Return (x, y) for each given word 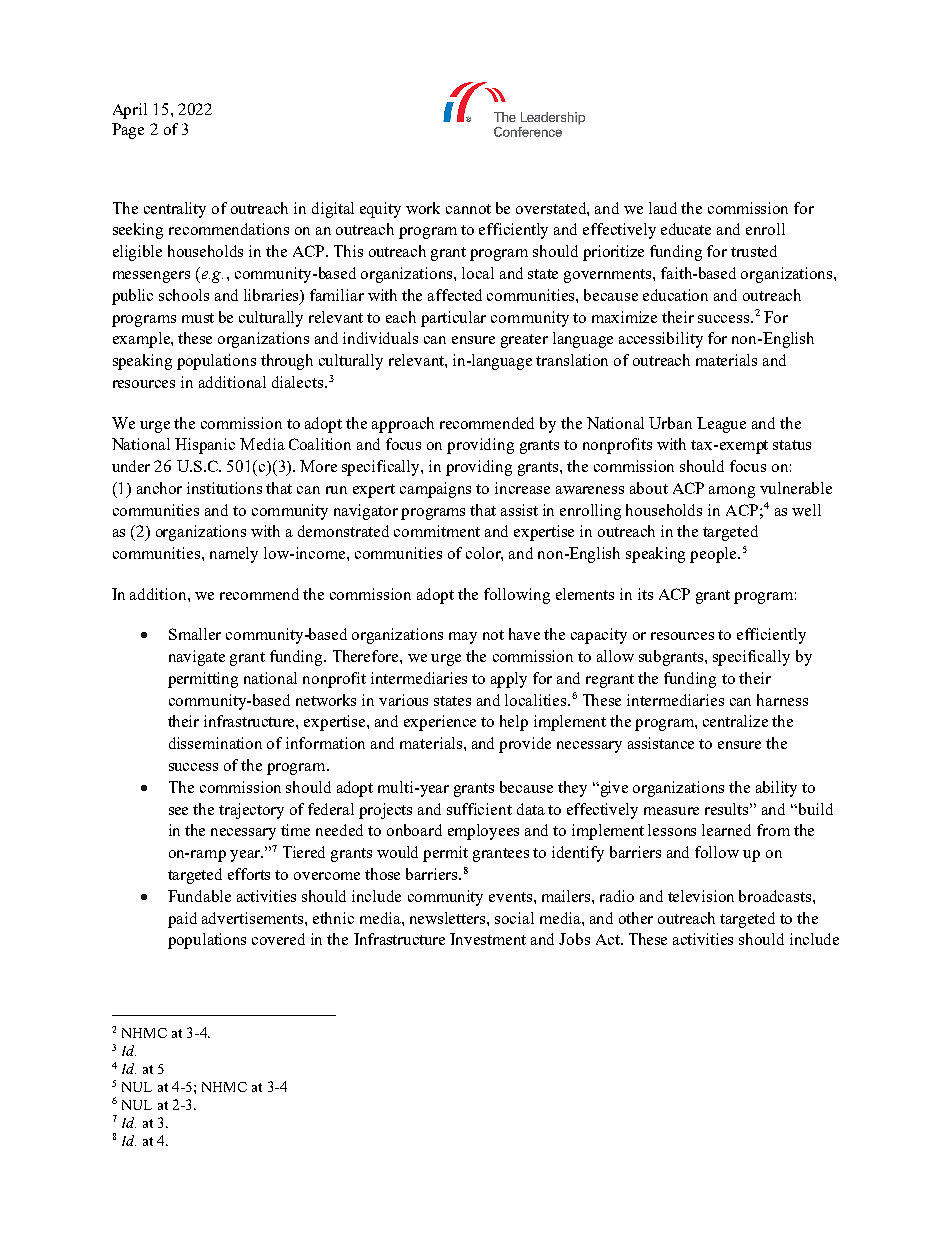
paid (182, 920)
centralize (735, 721)
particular (453, 319)
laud (663, 208)
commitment (437, 531)
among (732, 492)
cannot (468, 209)
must (198, 318)
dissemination (215, 743)
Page (128, 131)
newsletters (449, 918)
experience (440, 723)
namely (234, 555)
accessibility (661, 340)
